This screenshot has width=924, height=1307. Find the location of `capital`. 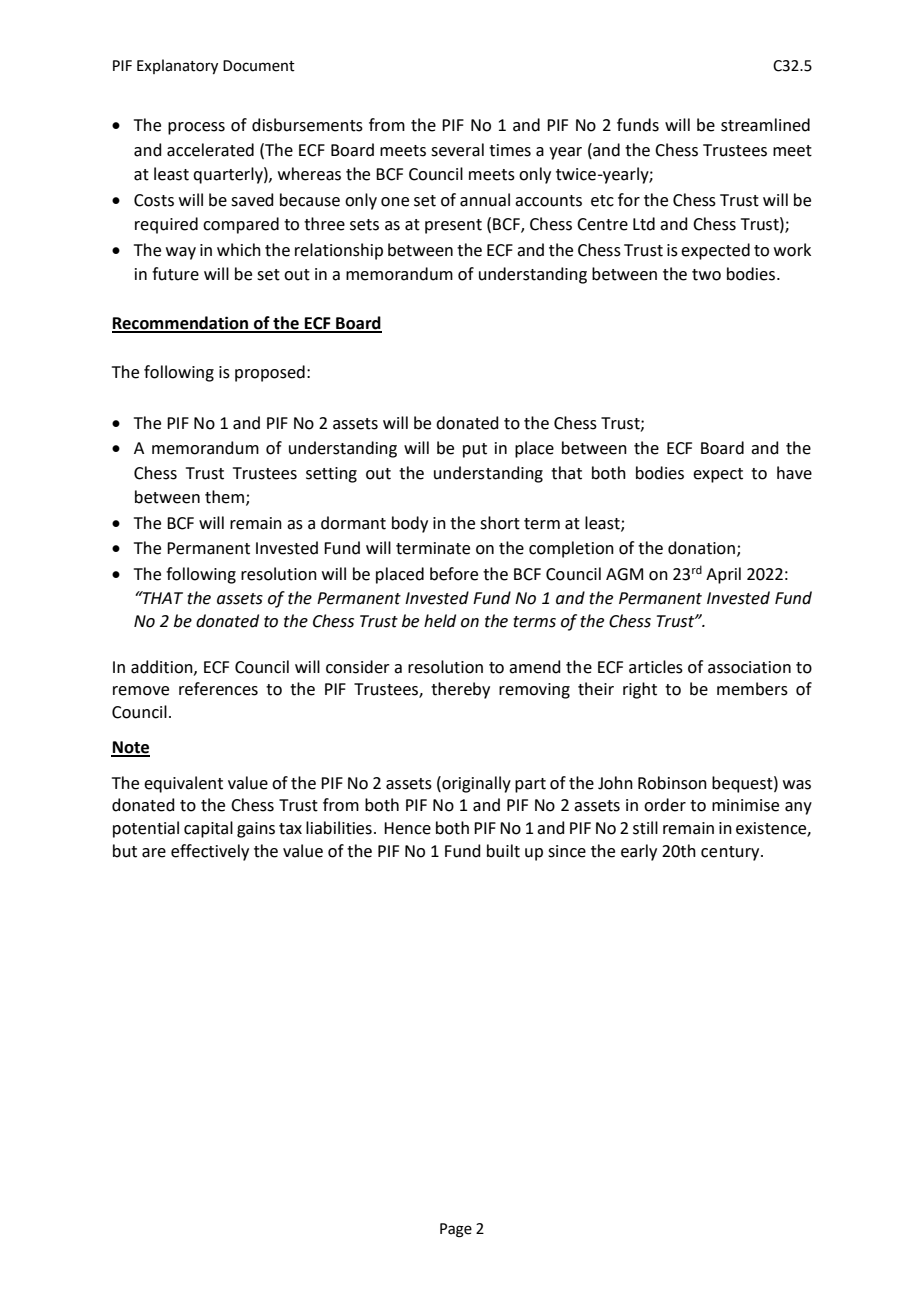

capital is located at coordinates (208, 829).
